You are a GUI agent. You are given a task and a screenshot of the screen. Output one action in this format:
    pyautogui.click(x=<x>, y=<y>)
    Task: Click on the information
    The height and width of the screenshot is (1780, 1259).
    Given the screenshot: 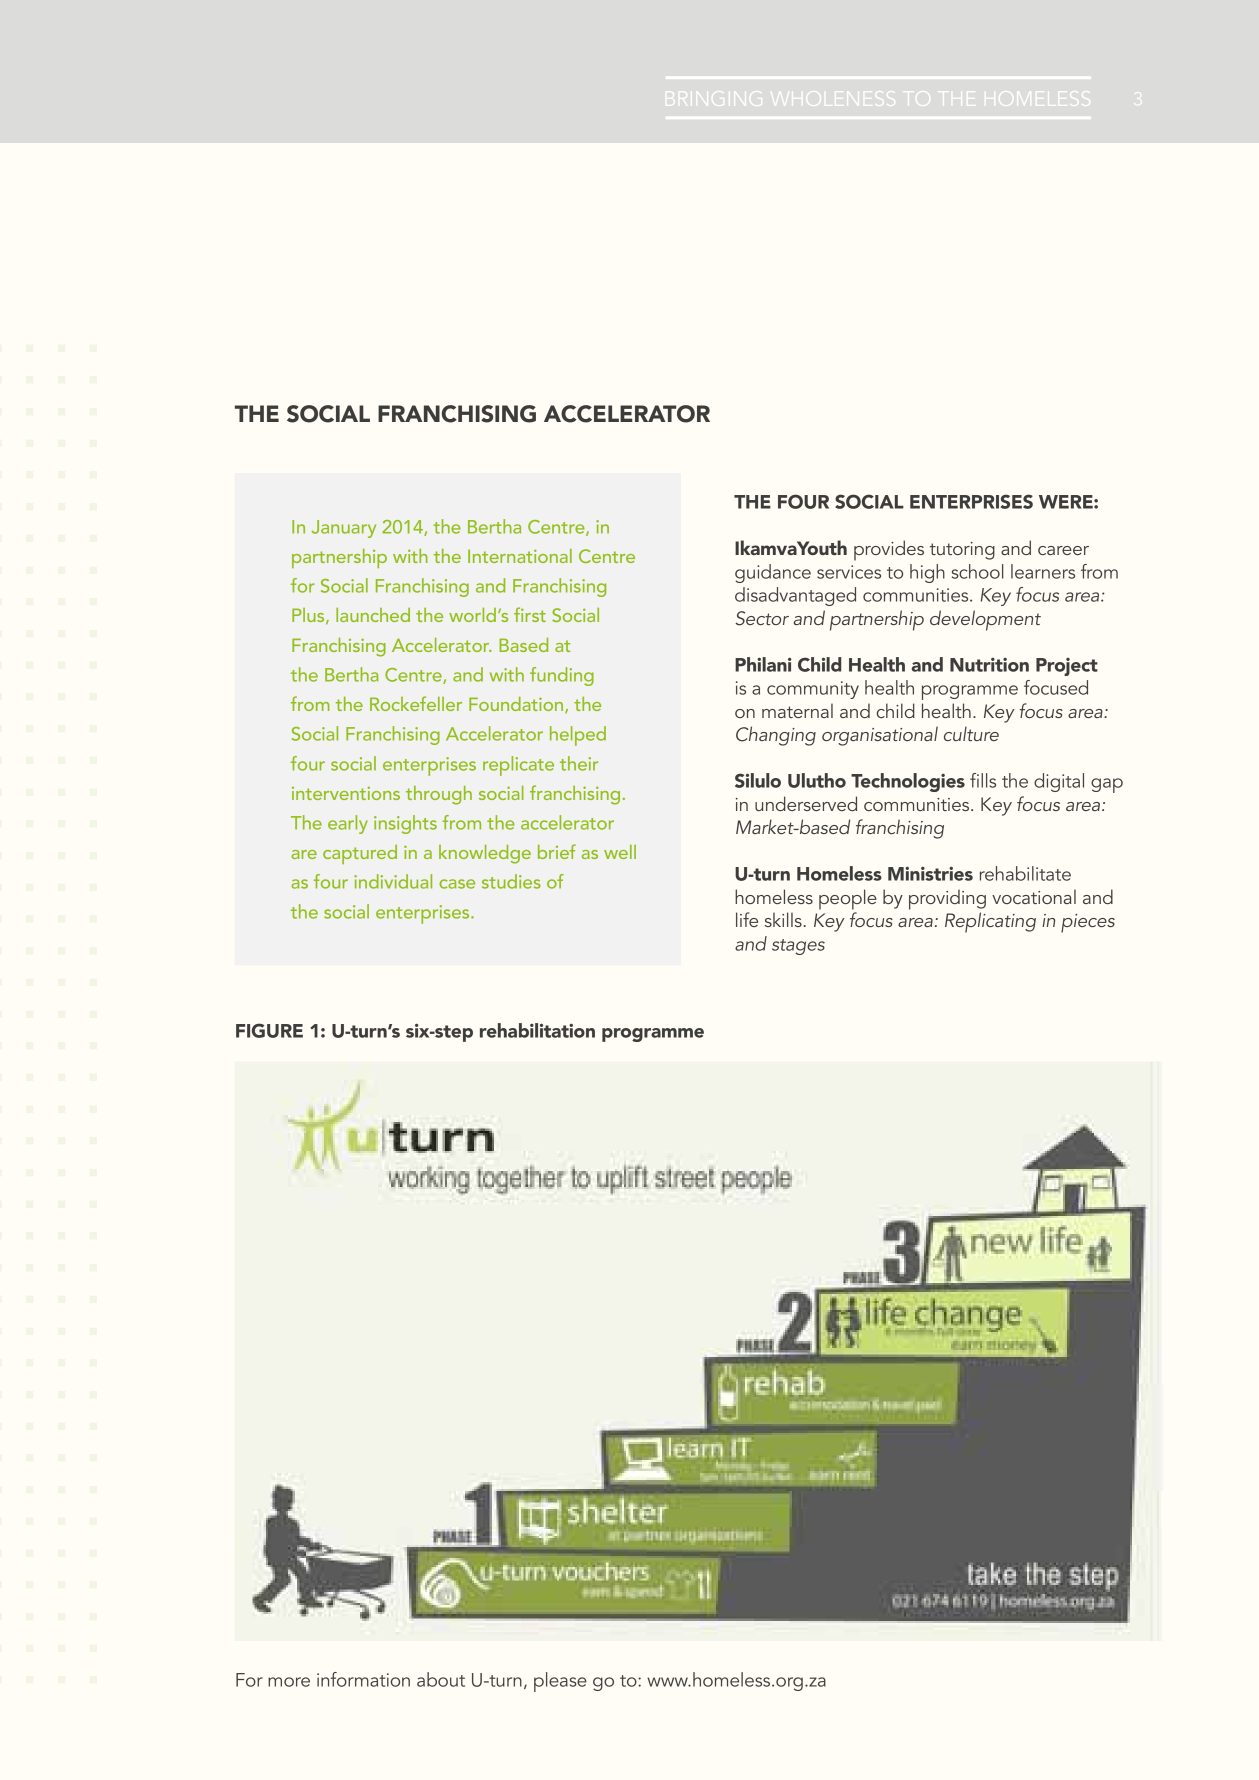 What is the action you would take?
    pyautogui.click(x=363, y=1679)
